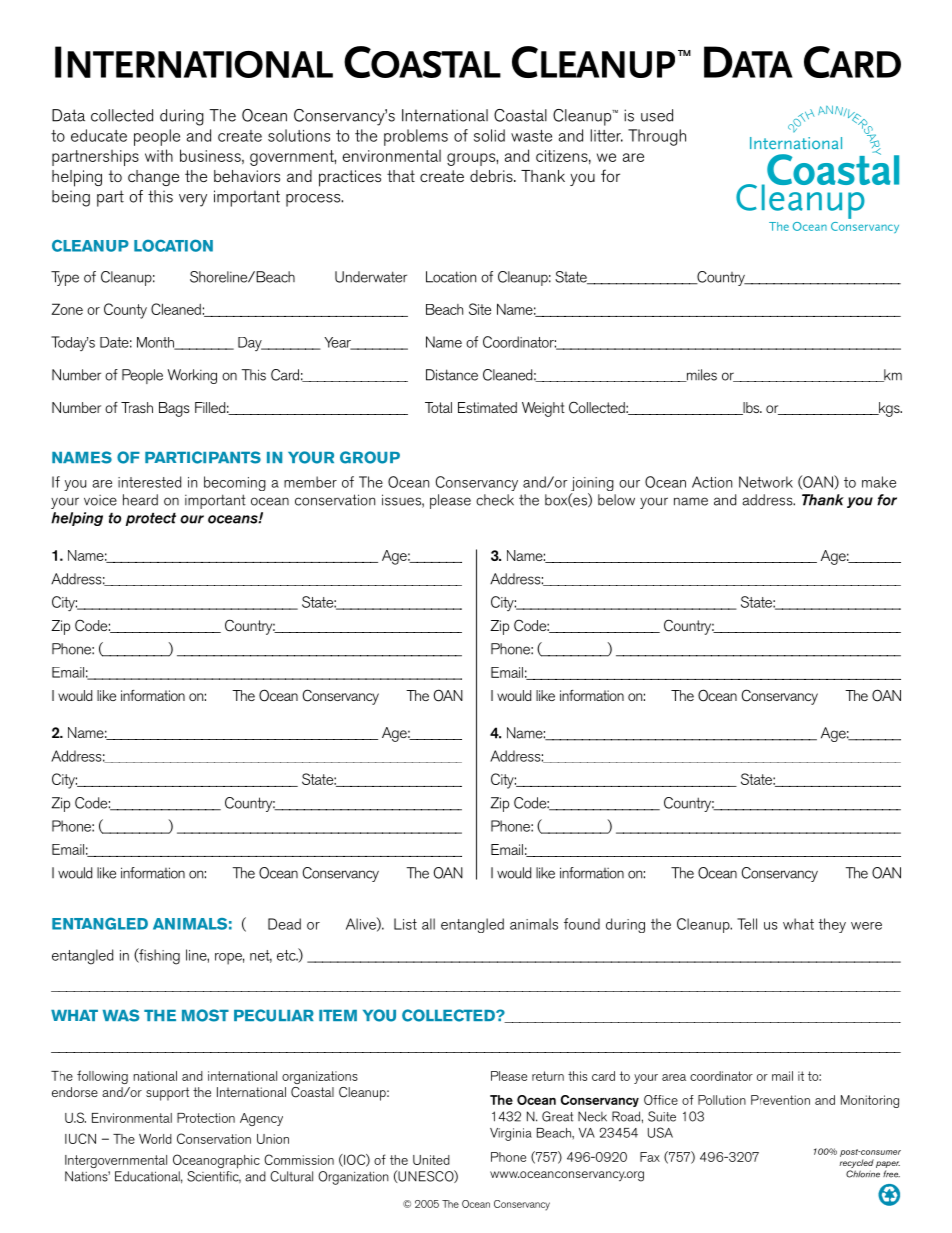 This screenshot has width=952, height=1233. What do you see at coordinates (766, 482) in the screenshot?
I see `Network` at bounding box center [766, 482].
